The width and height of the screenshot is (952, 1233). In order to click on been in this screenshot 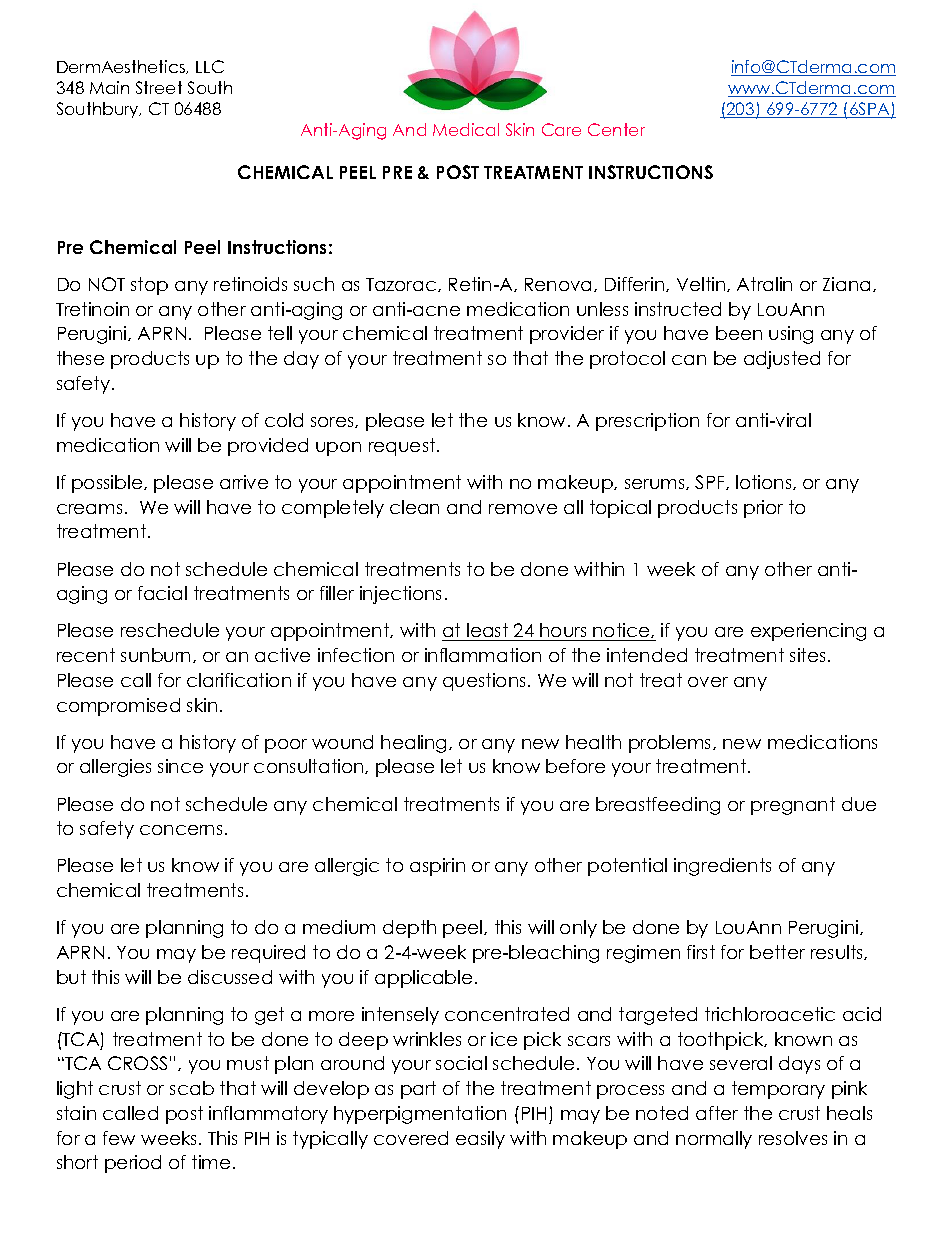, I will do `click(739, 333)`.
